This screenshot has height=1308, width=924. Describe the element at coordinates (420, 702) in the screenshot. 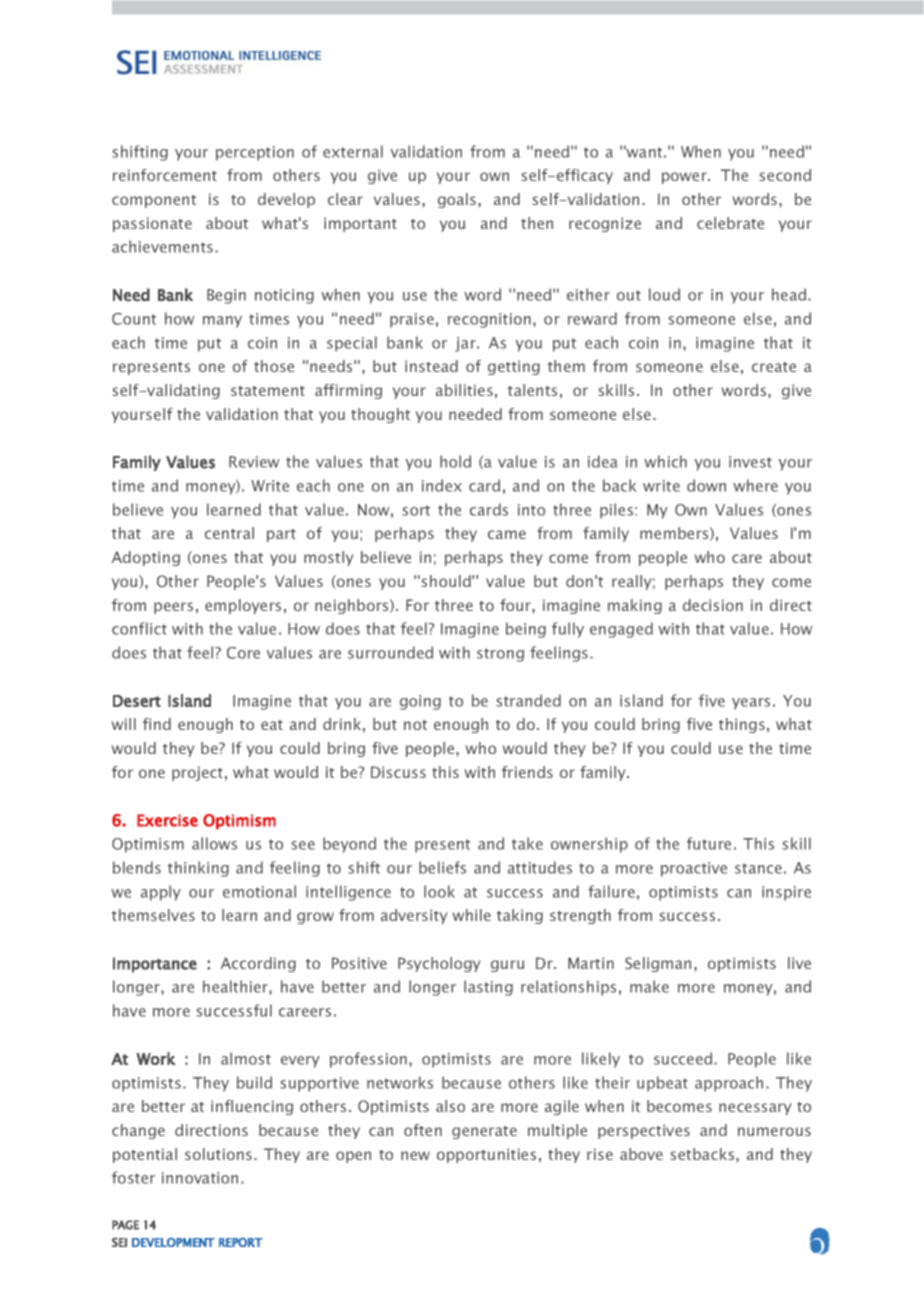

I see `going` at that location.
